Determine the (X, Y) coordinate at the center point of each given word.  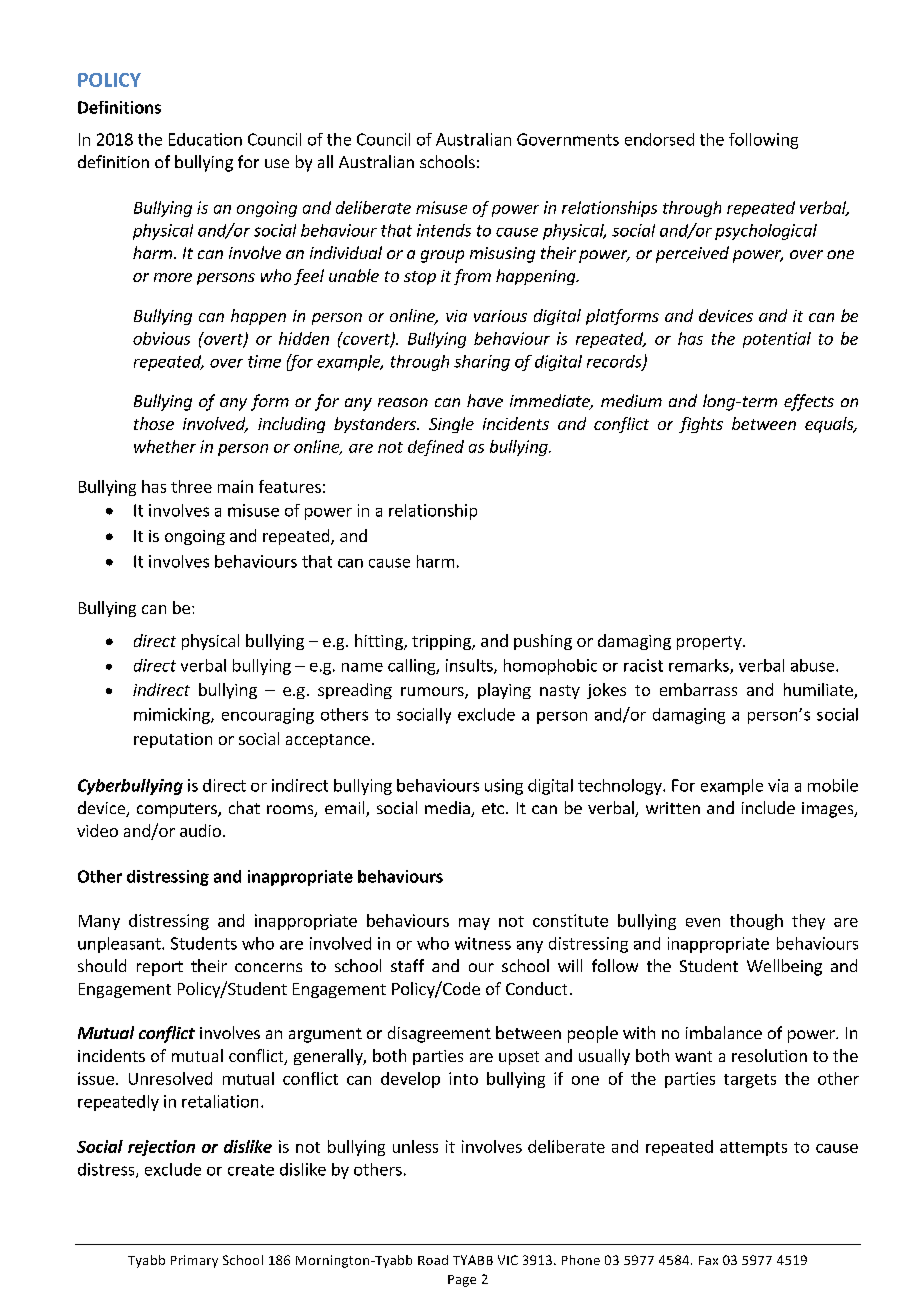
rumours (433, 693)
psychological (766, 232)
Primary (194, 1261)
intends (444, 230)
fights (701, 425)
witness (483, 943)
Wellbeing (784, 967)
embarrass (698, 689)
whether (165, 446)
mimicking (173, 716)
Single (451, 425)
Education (205, 139)
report (160, 968)
